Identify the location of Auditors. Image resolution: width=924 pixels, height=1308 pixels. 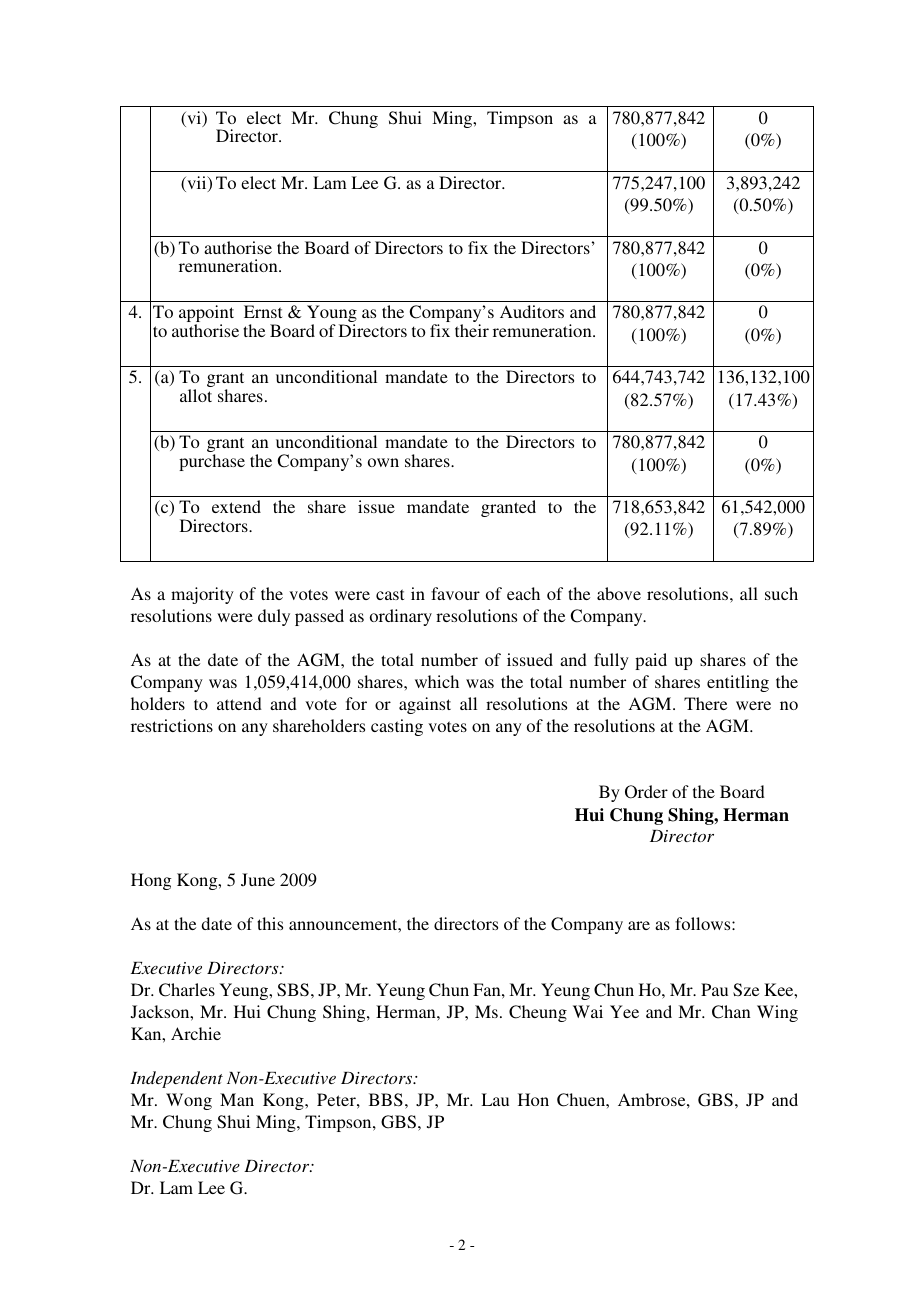
(532, 311).
